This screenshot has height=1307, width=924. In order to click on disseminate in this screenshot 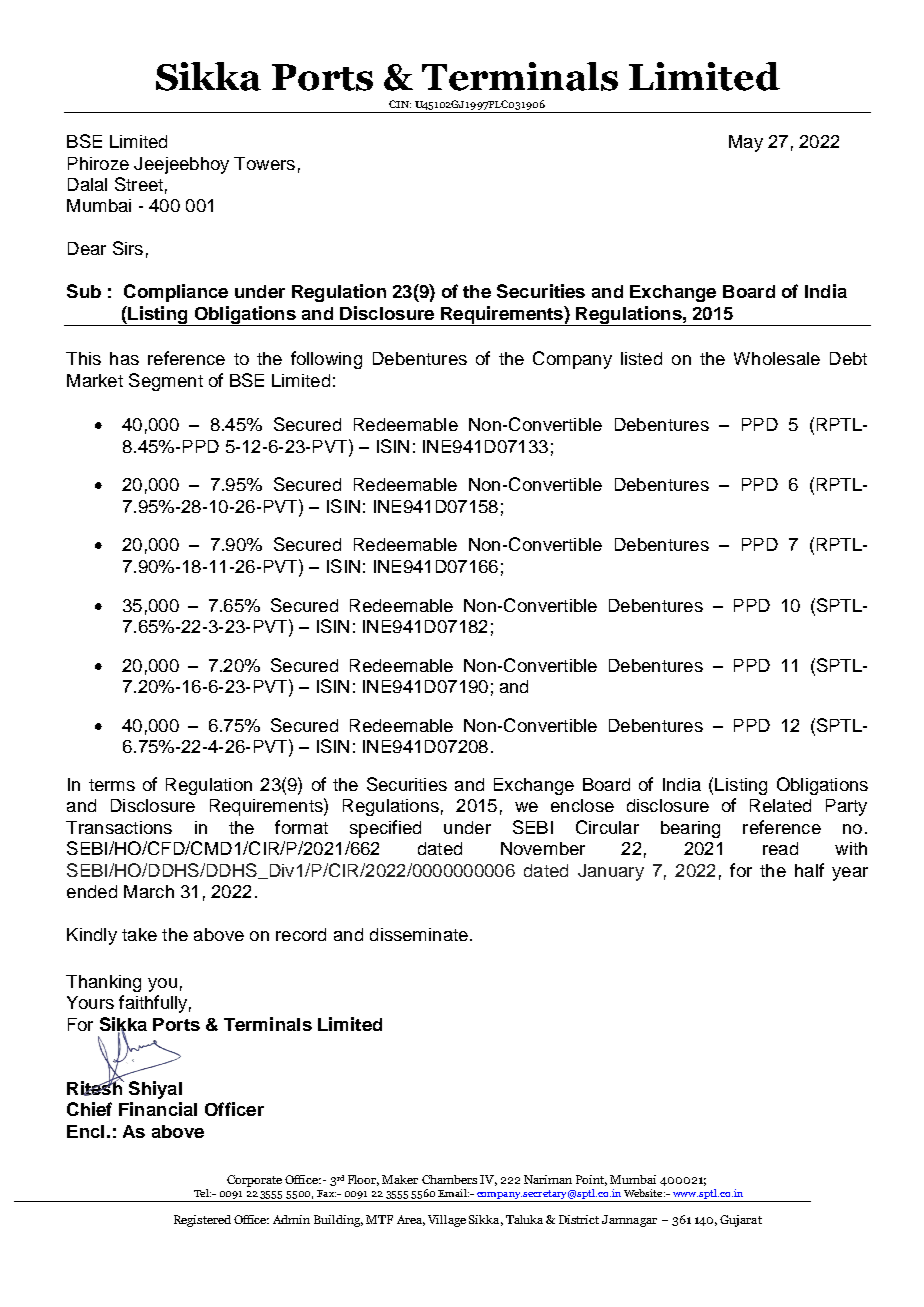, I will do `click(419, 934)`.
